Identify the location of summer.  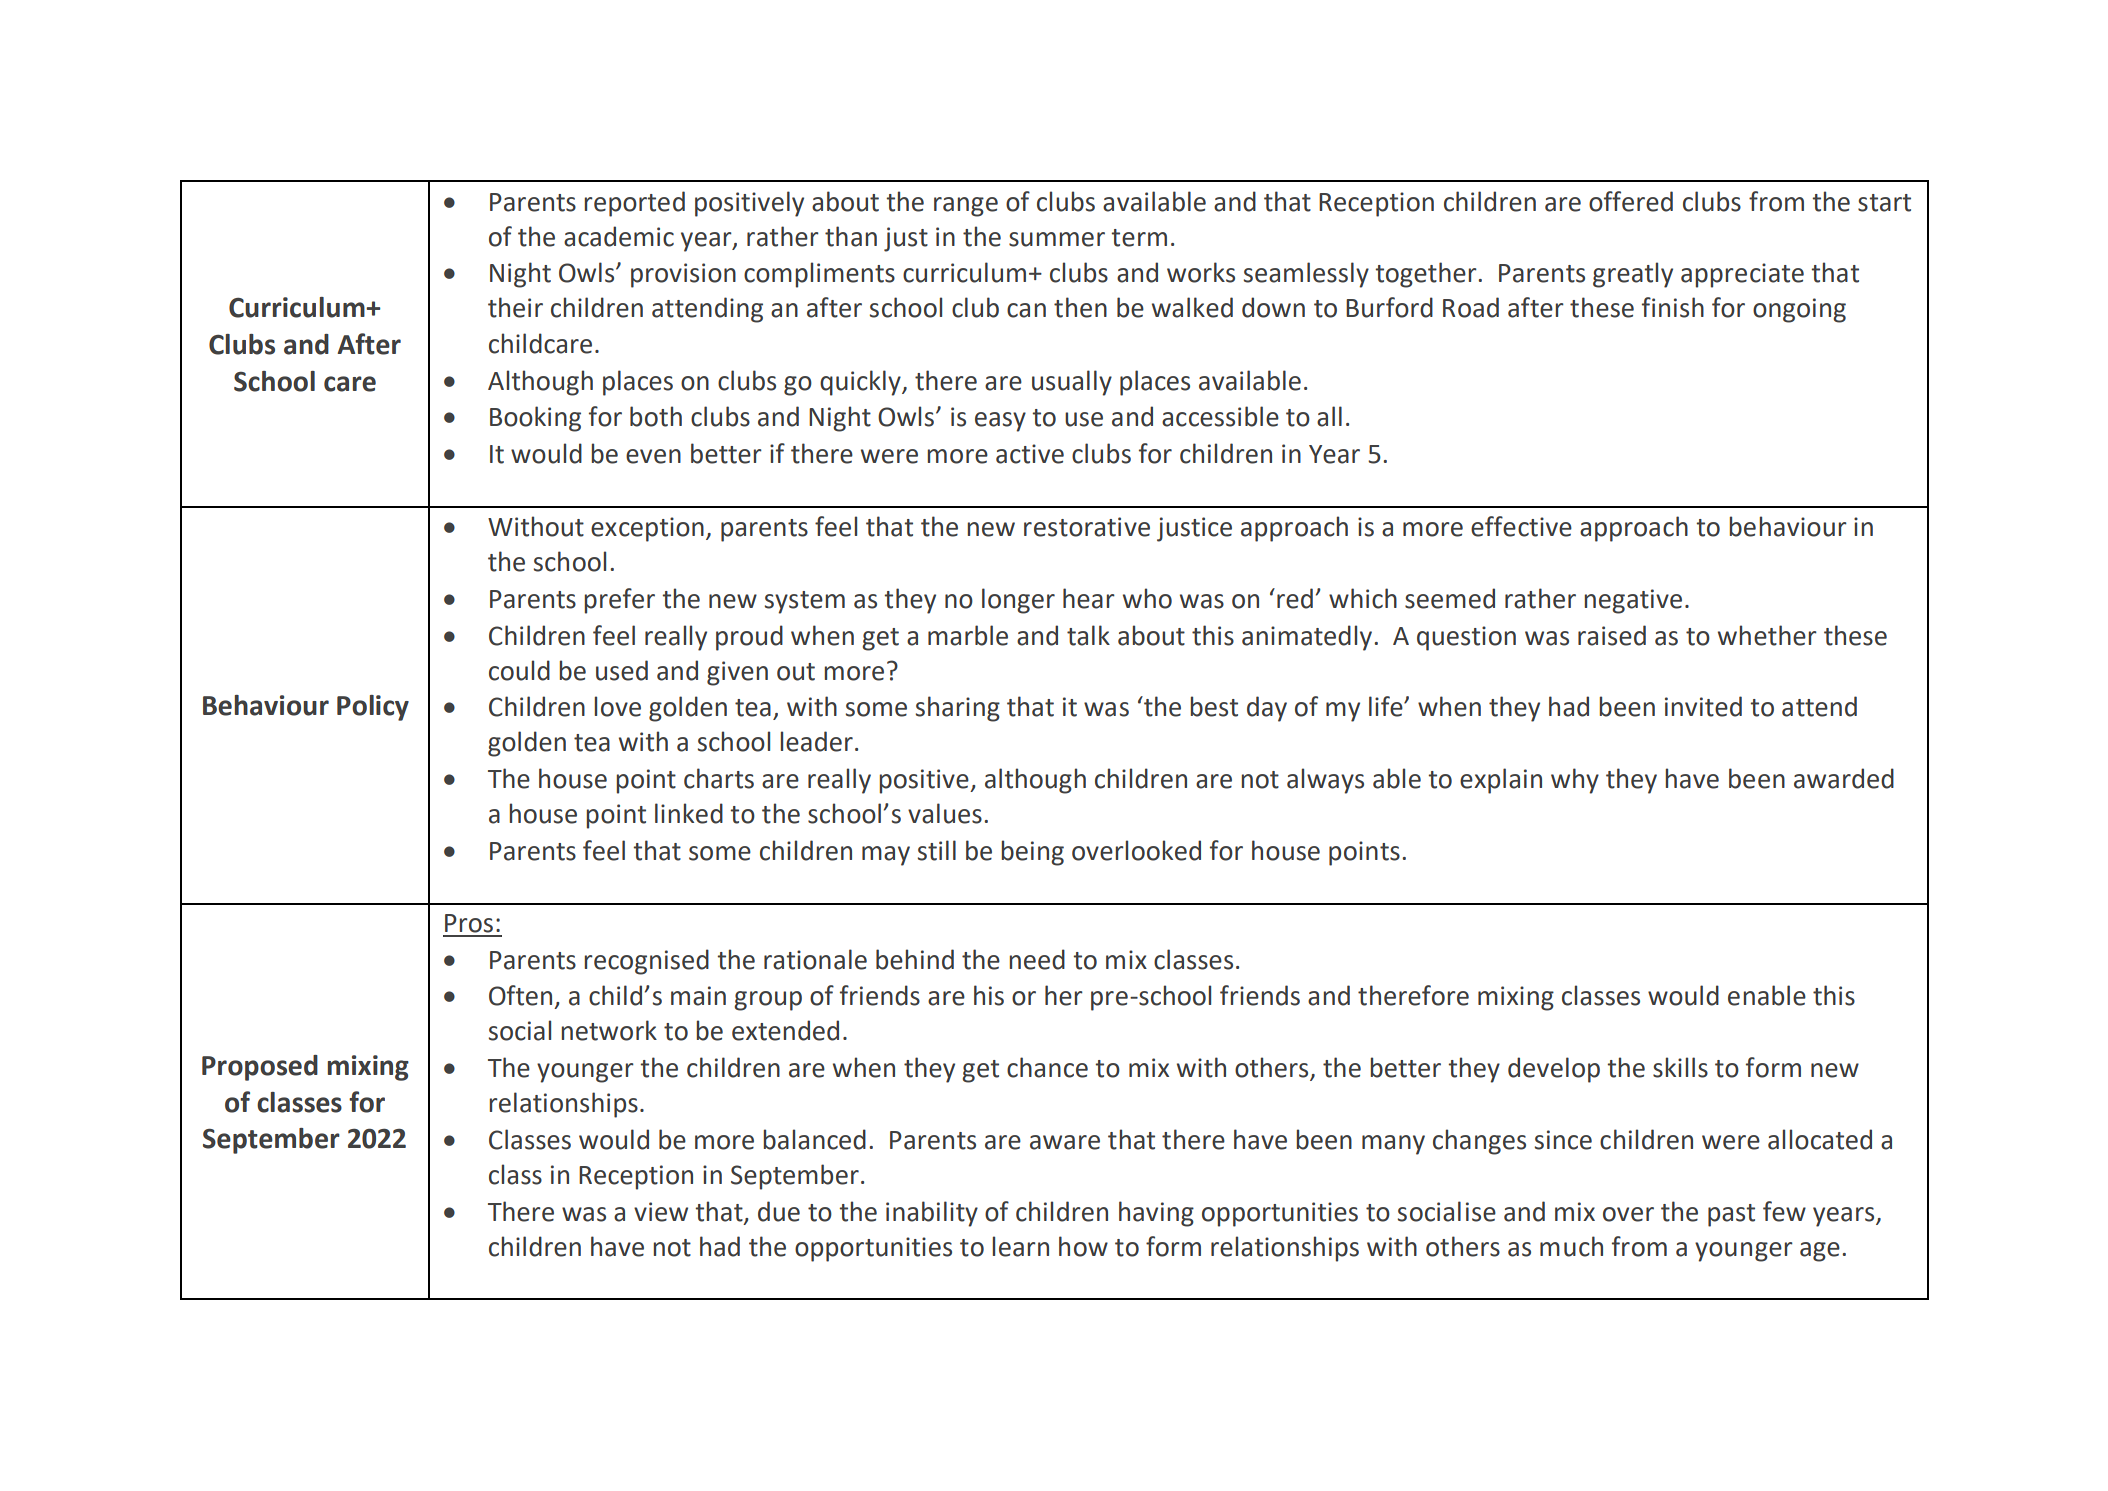
(1057, 239).
